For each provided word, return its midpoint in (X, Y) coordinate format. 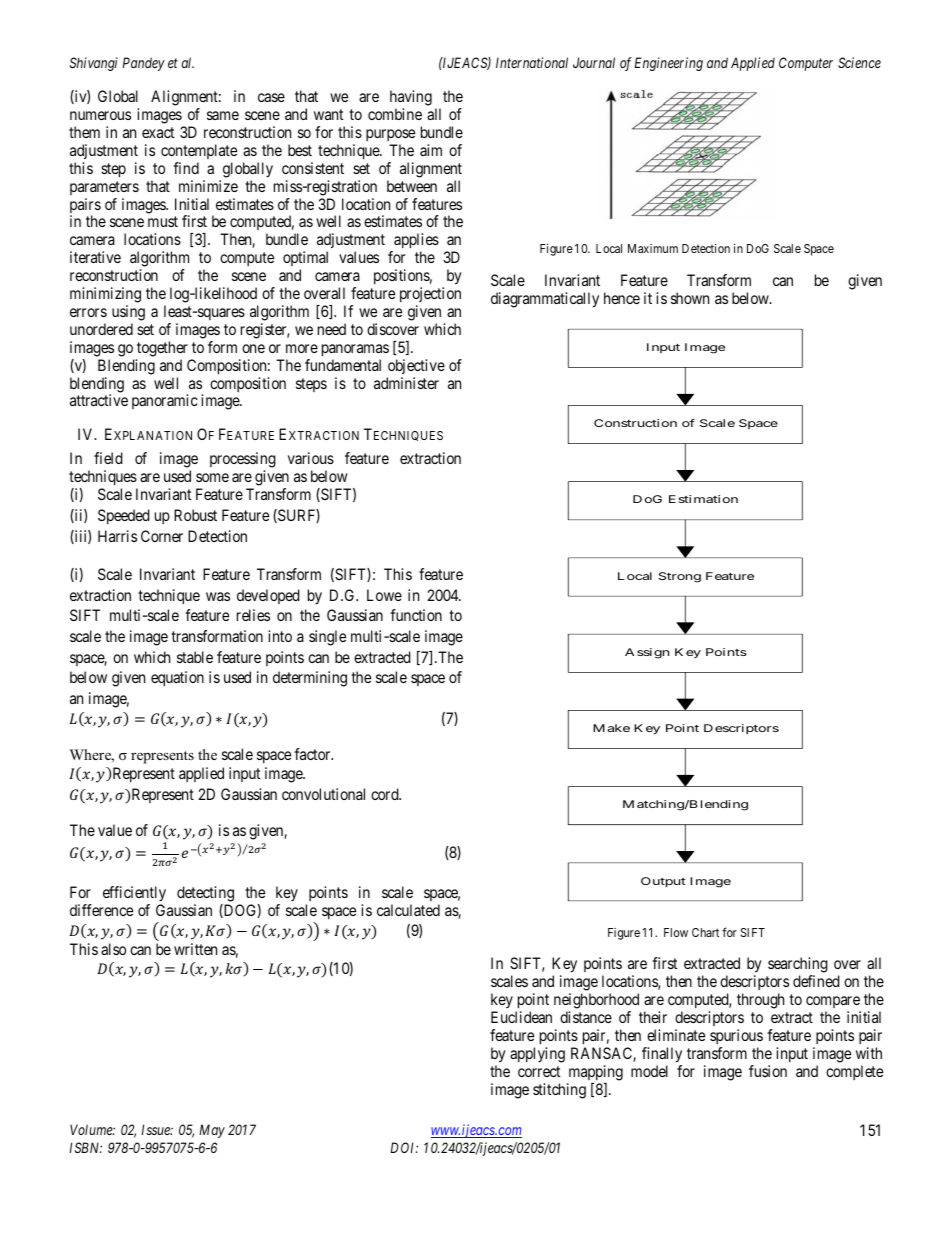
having (411, 99)
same (223, 115)
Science (859, 62)
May (212, 1131)
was (218, 596)
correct (539, 1071)
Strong (679, 577)
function (416, 615)
